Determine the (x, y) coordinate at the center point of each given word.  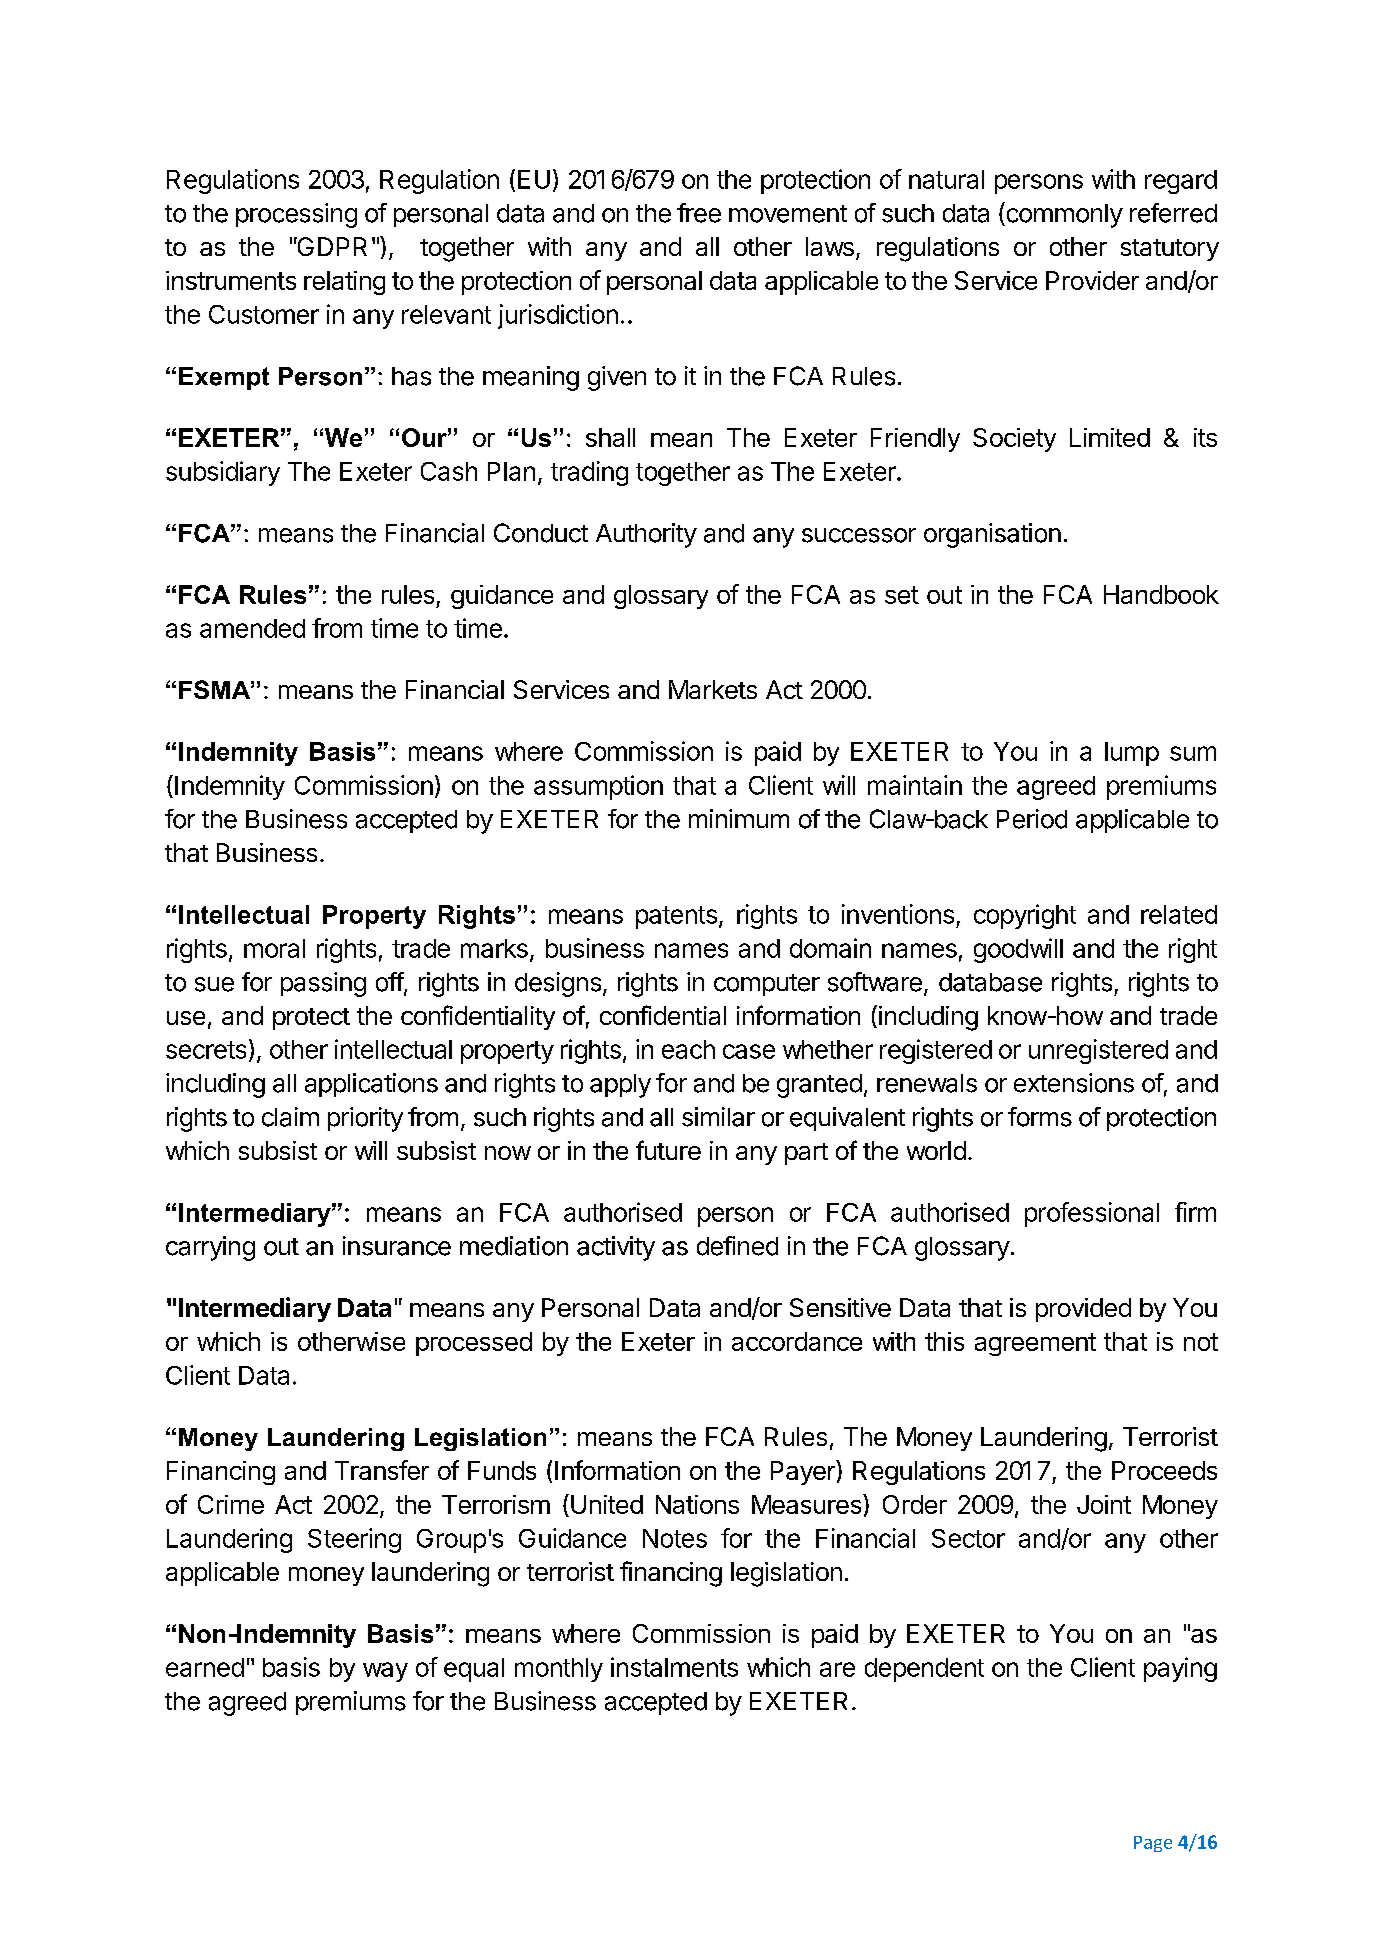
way (385, 1672)
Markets (713, 689)
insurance (397, 1246)
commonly (1063, 215)
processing (296, 215)
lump (1132, 754)
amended (252, 628)
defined (737, 1246)
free (699, 213)
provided (1083, 1310)
